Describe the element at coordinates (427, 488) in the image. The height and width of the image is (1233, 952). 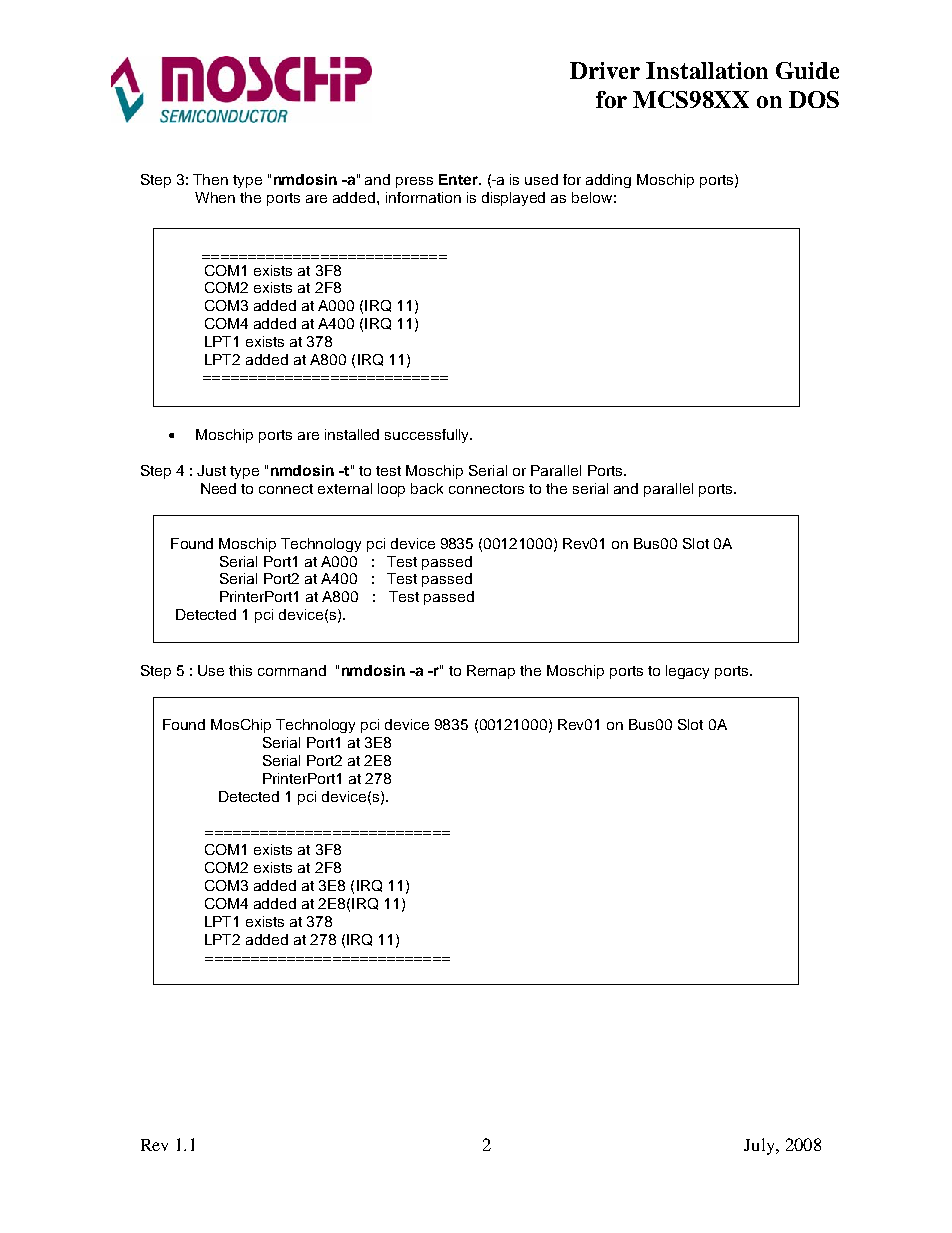
I see `back` at that location.
